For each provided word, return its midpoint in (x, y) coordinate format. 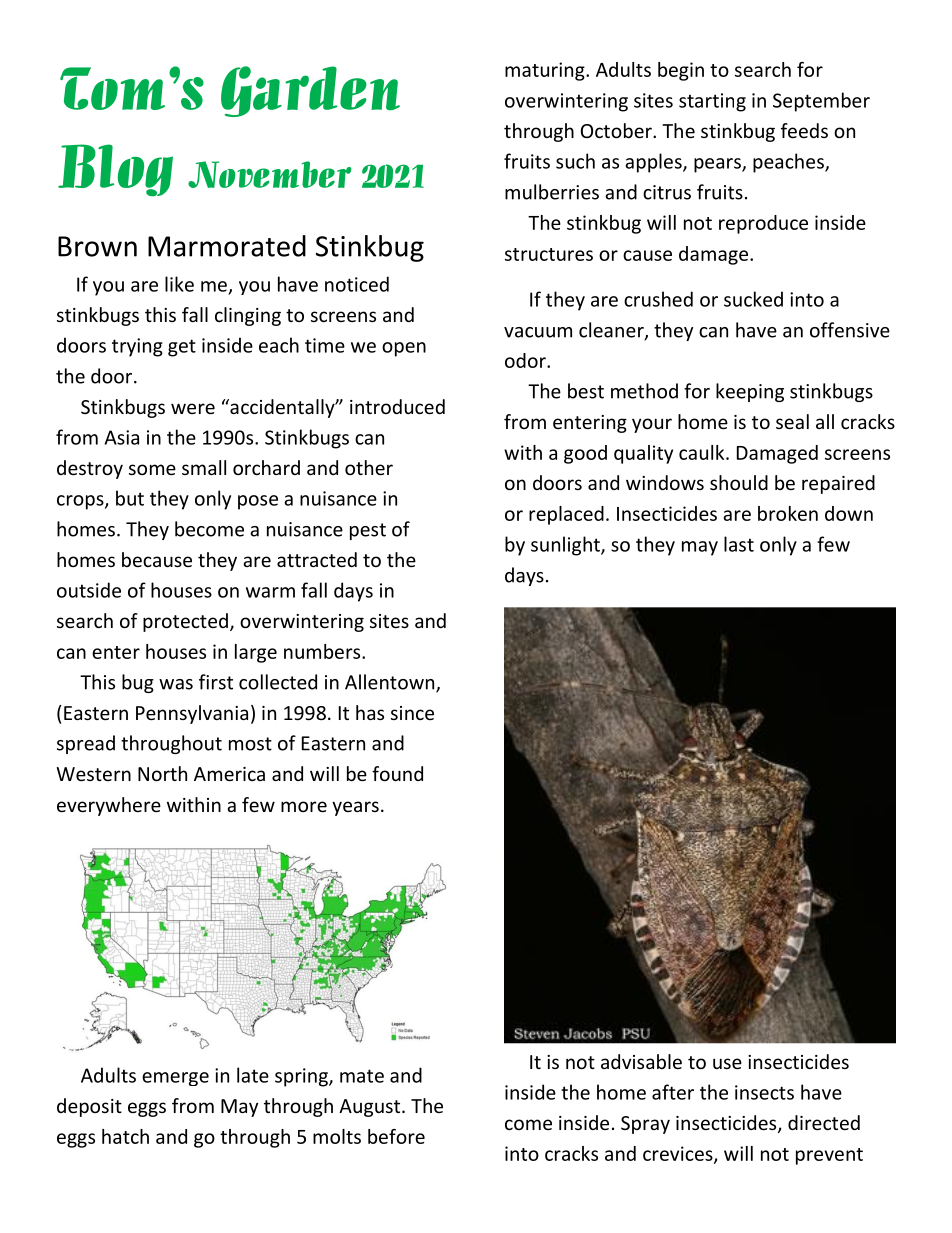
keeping (750, 392)
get (182, 348)
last (739, 544)
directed (824, 1122)
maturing (546, 71)
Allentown (391, 683)
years (355, 808)
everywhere (109, 806)
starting (712, 102)
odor (526, 360)
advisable (641, 1061)
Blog (115, 170)
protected (185, 622)
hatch (125, 1136)
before (396, 1136)
